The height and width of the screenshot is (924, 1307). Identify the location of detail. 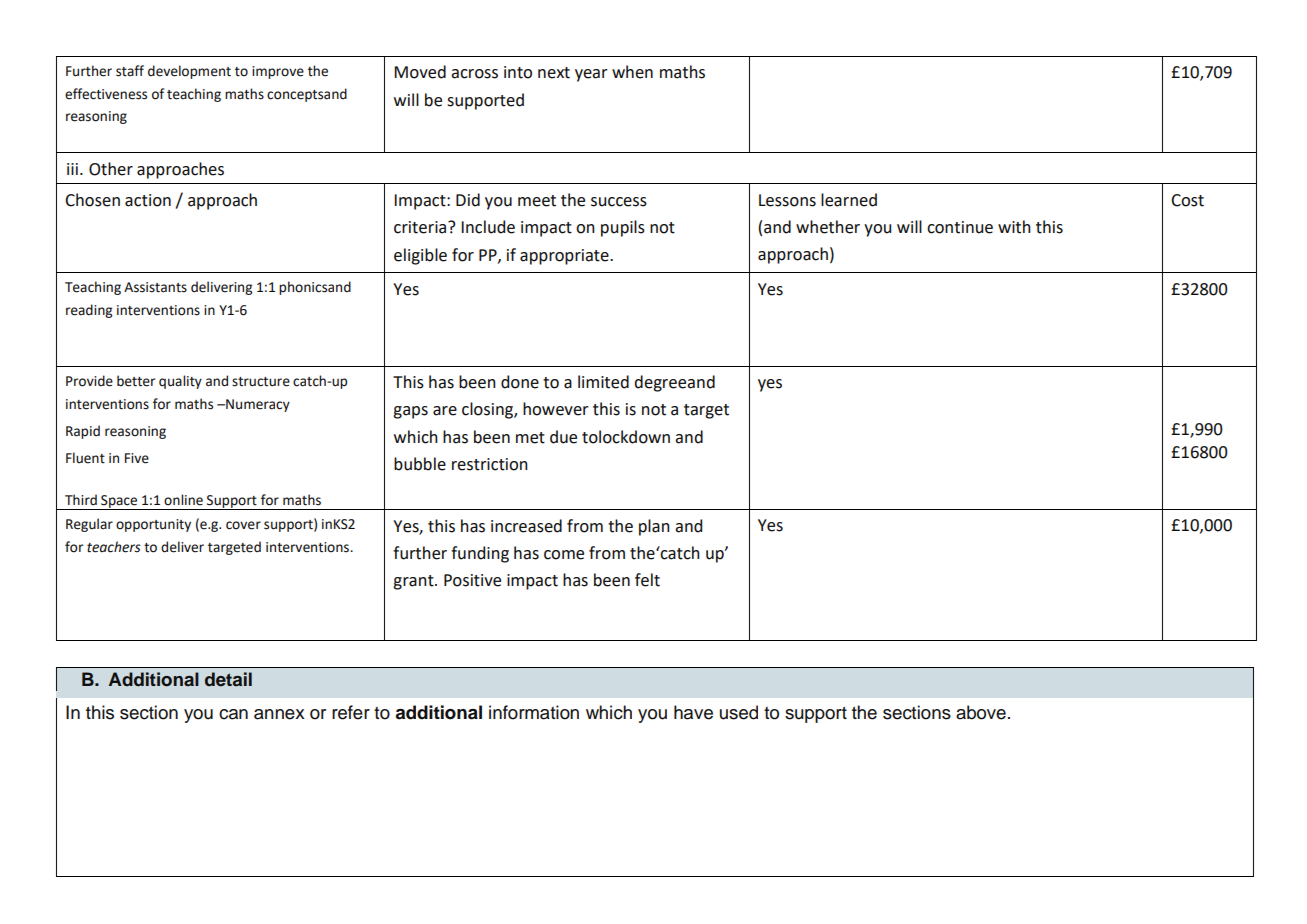
(228, 679).
